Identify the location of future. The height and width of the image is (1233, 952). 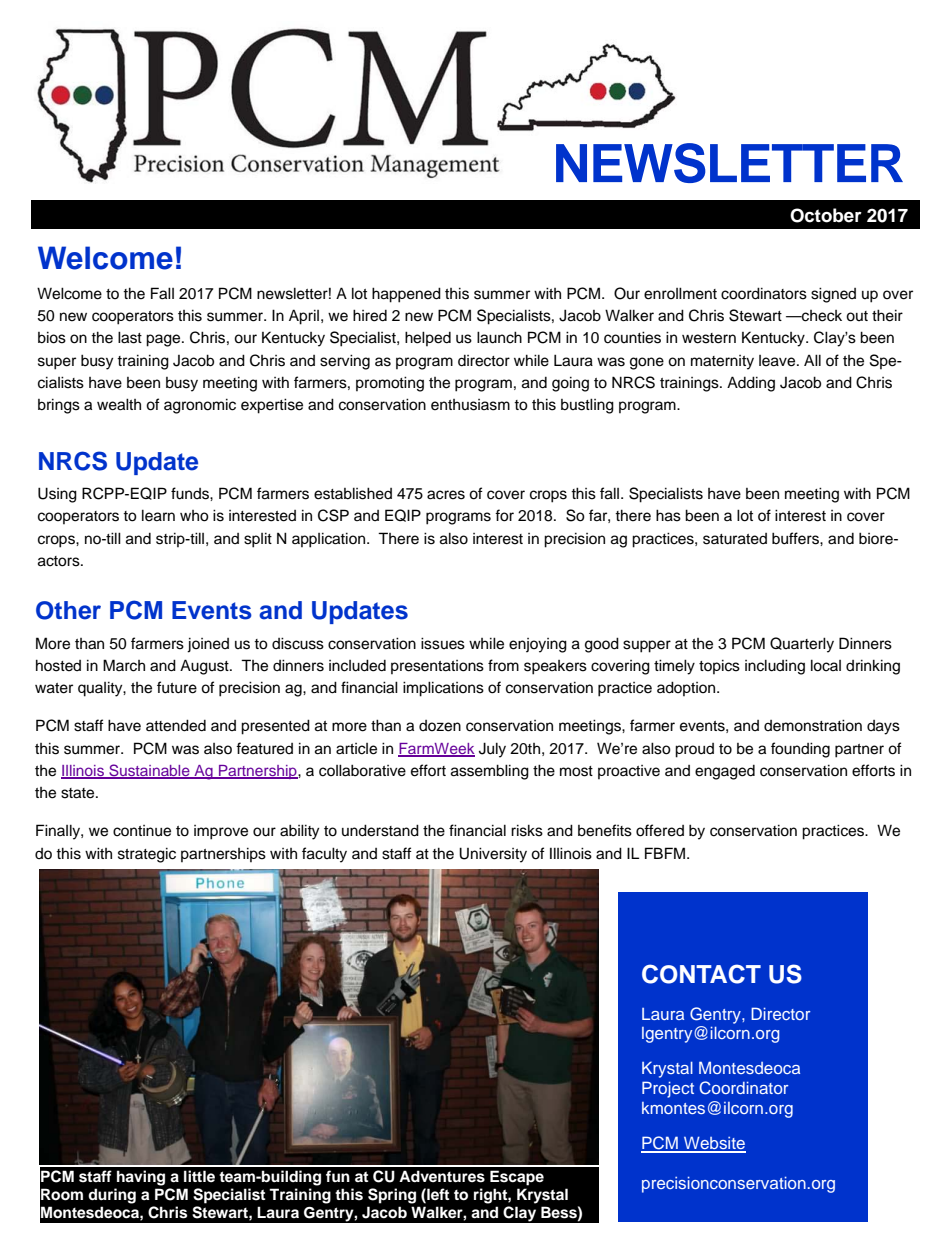
(177, 687).
